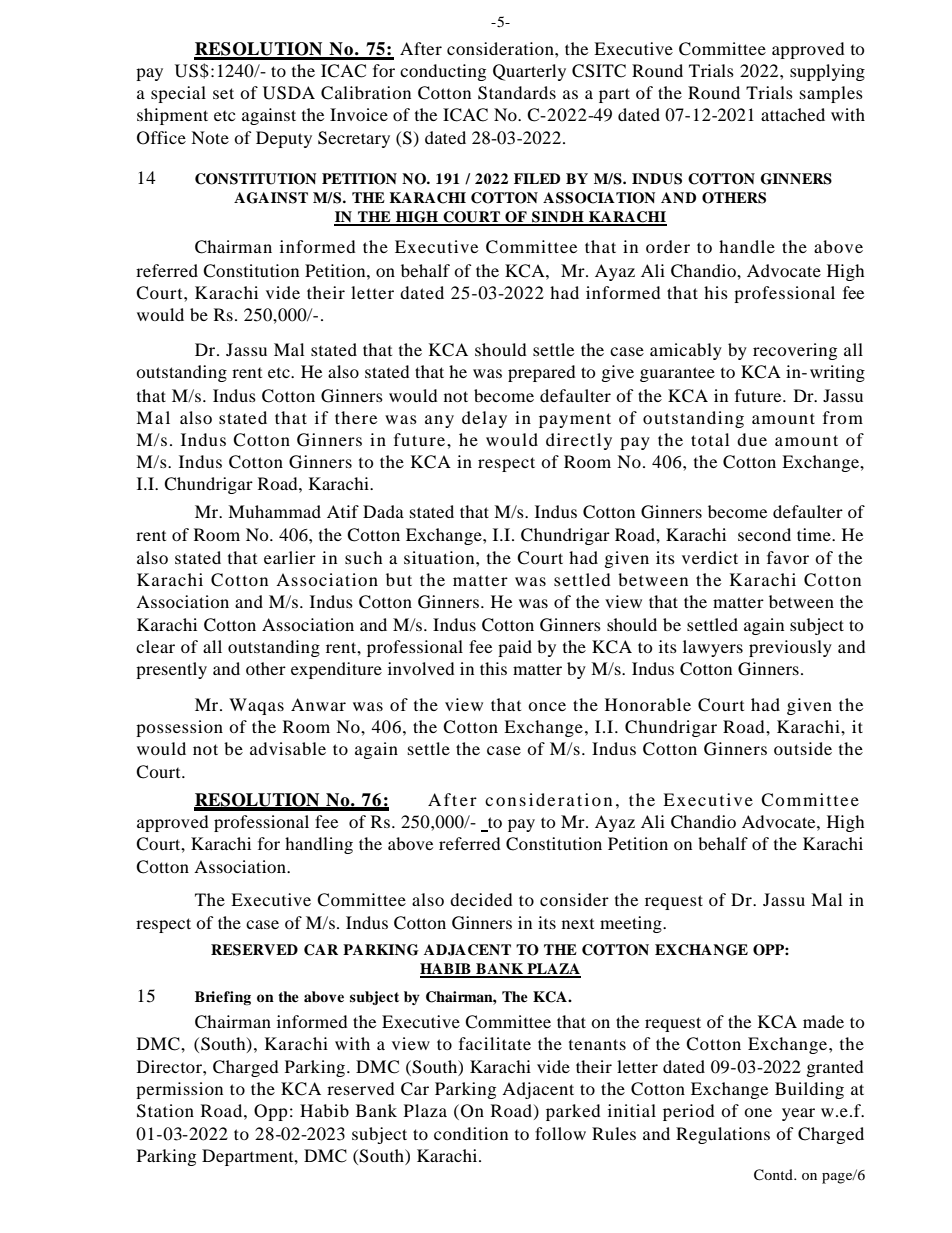 Image resolution: width=952 pixels, height=1233 pixels. Describe the element at coordinates (793, 114) in the image. I see `attached` at that location.
